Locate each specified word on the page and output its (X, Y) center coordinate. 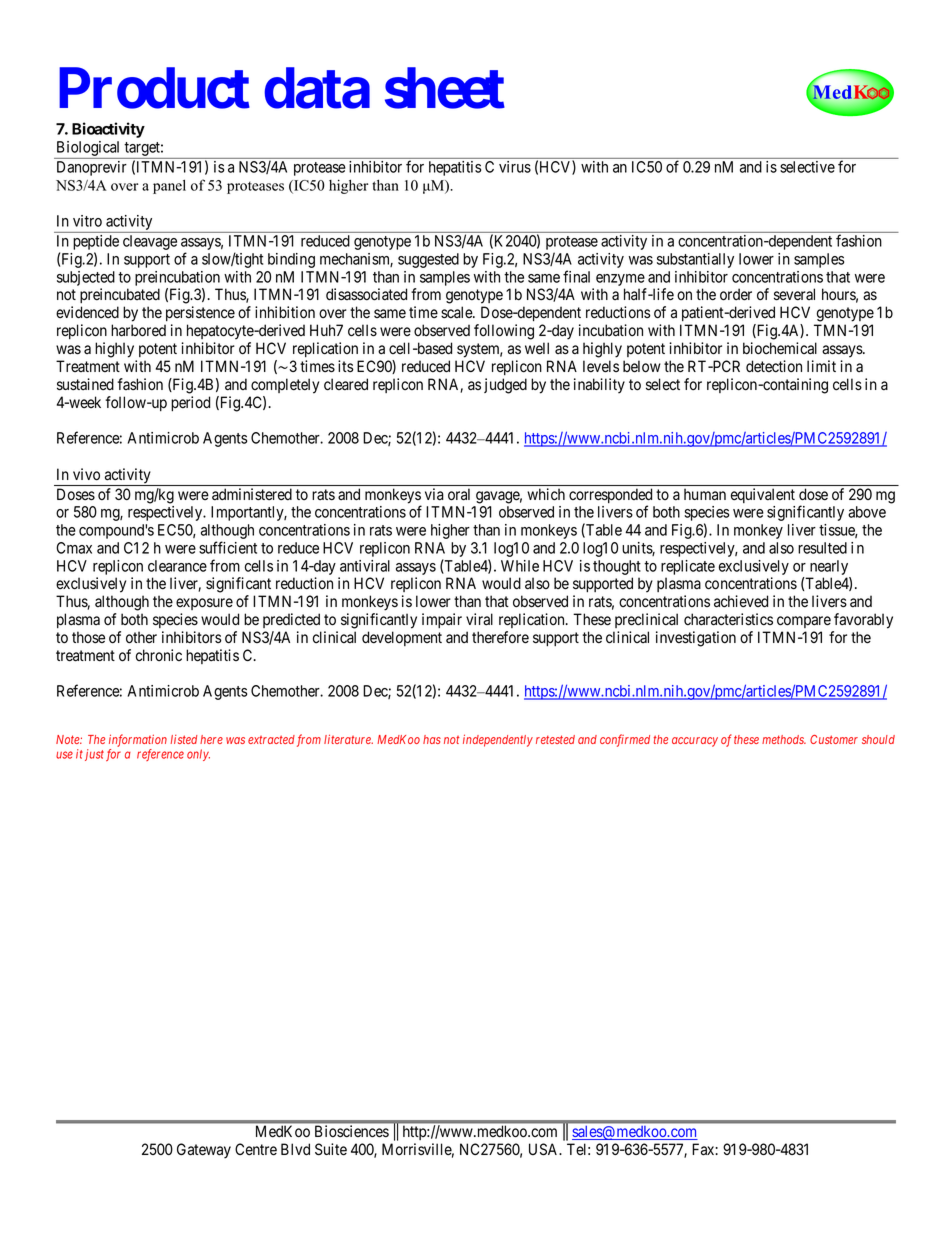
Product (154, 88)
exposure (204, 604)
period (190, 403)
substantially (695, 260)
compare (804, 622)
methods (784, 739)
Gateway (204, 1151)
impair (442, 620)
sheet (445, 88)
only (198, 755)
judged (505, 386)
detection (774, 366)
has (432, 739)
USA (545, 1149)
